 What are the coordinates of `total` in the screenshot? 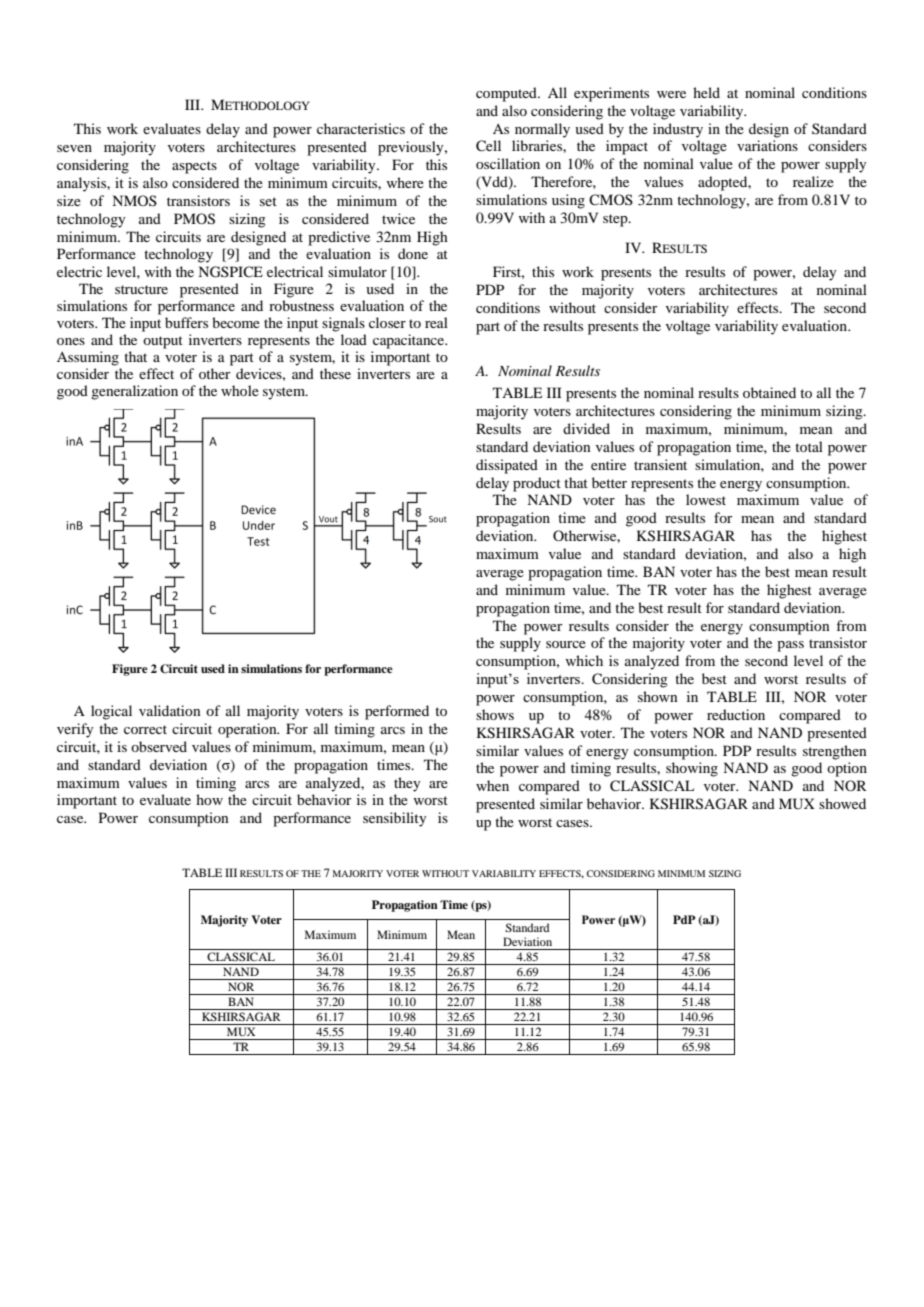 It's located at (809, 446).
